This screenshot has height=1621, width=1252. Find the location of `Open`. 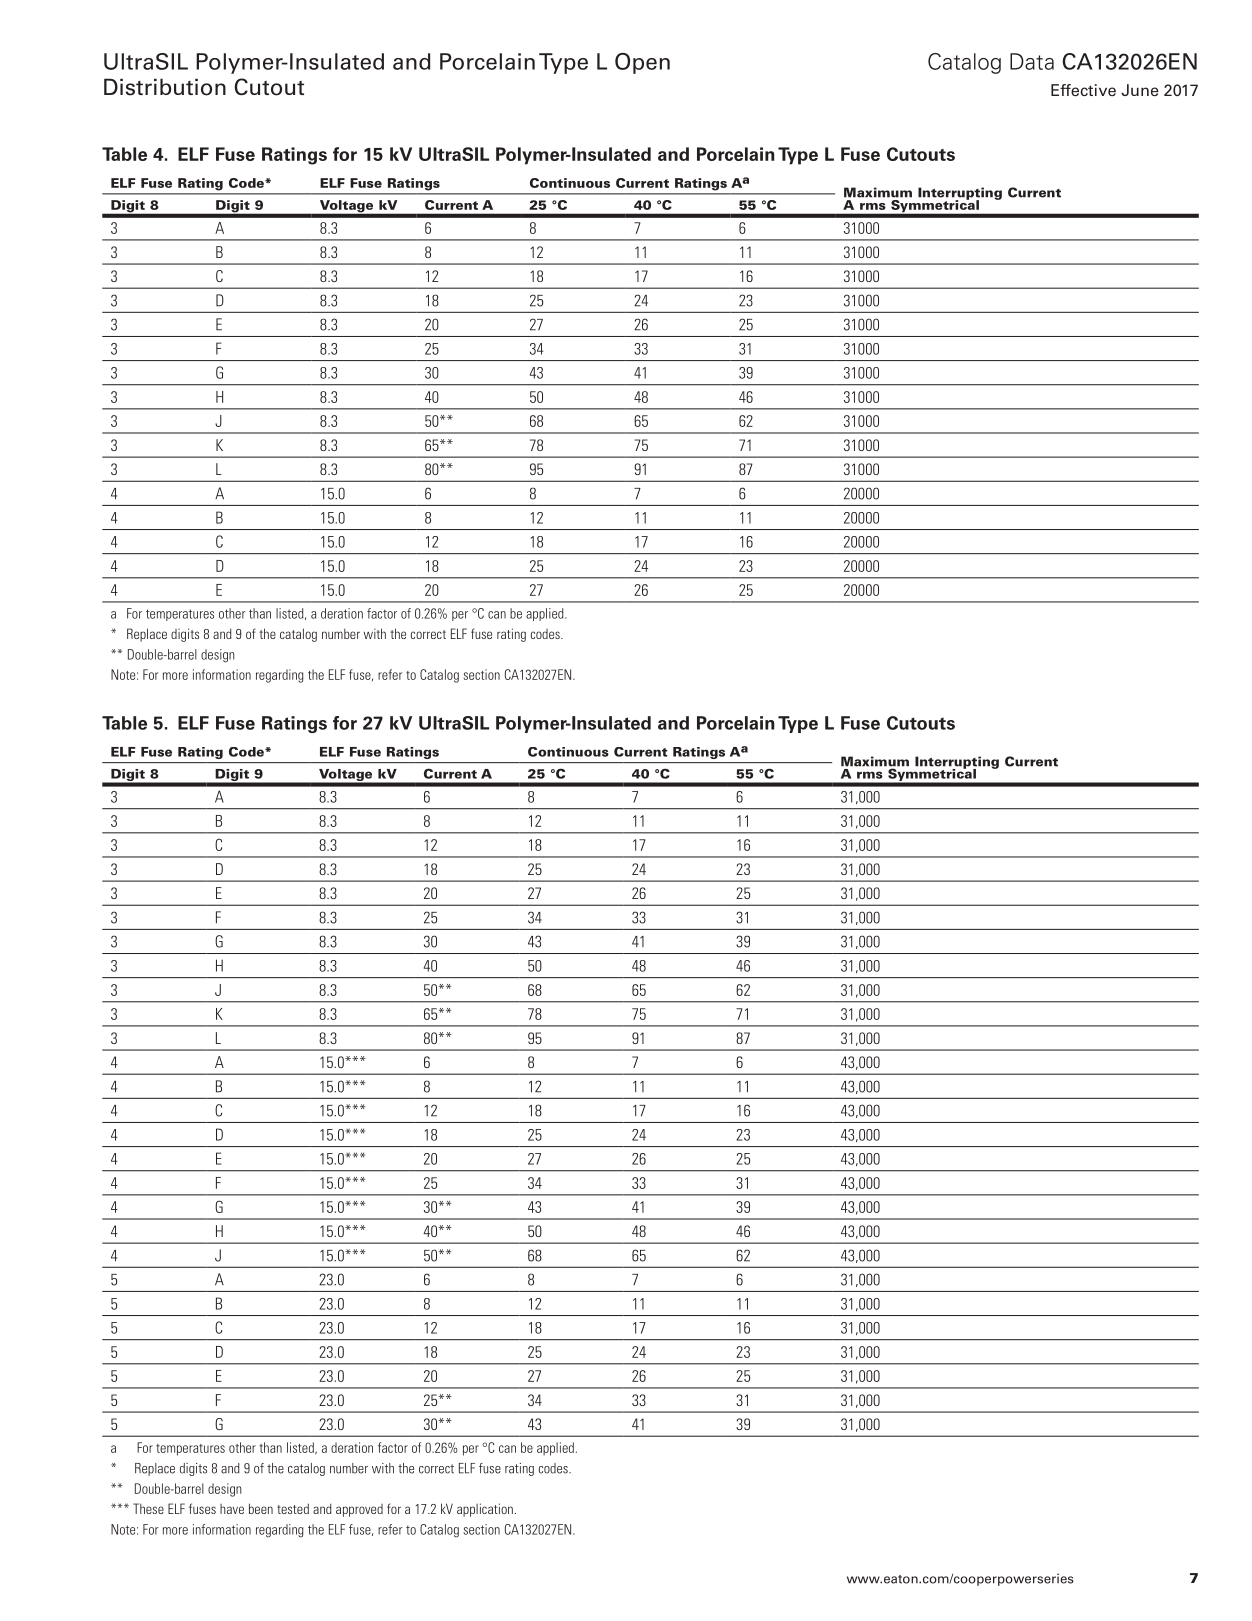

Open is located at coordinates (642, 63).
